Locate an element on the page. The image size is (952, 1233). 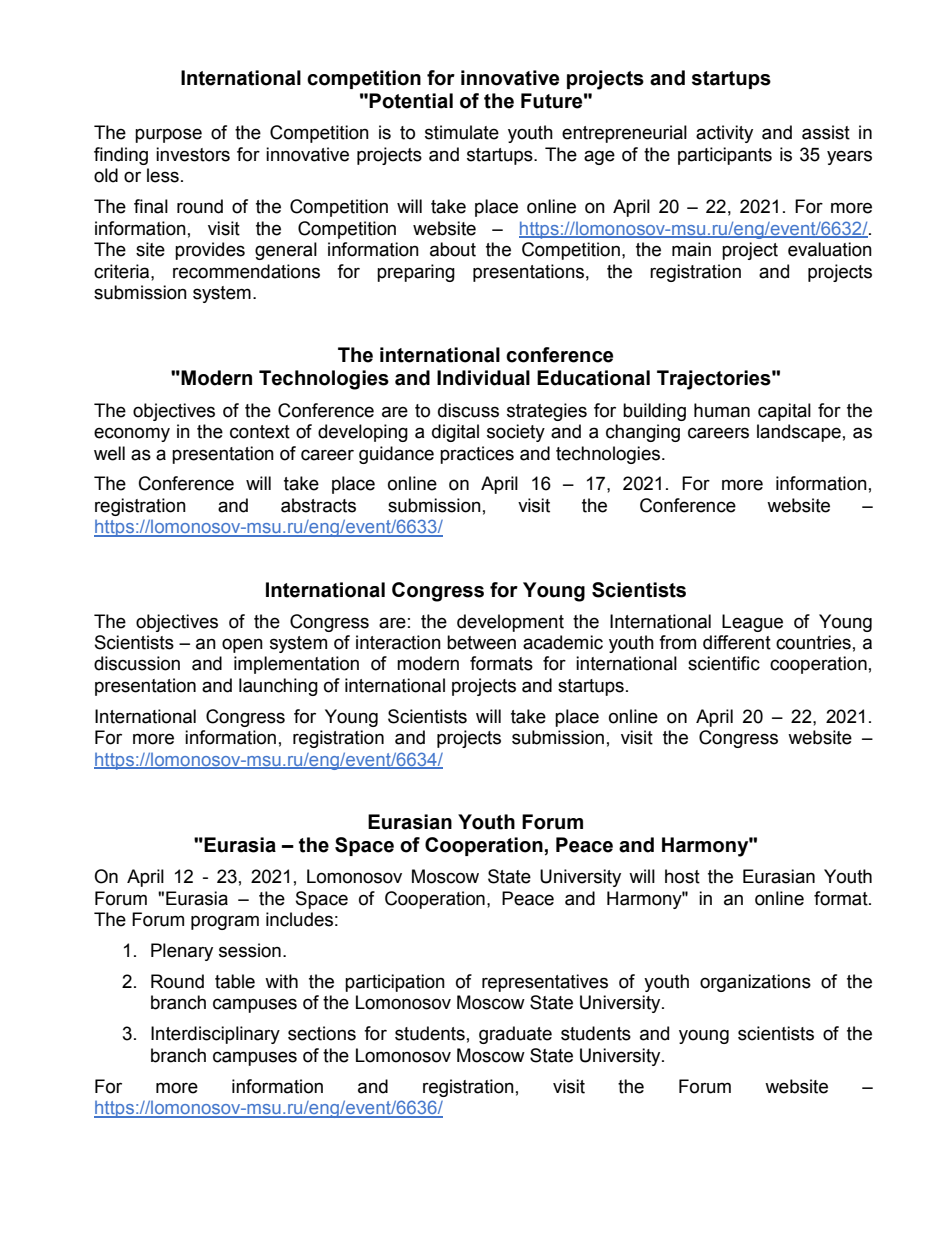
League is located at coordinates (752, 623).
